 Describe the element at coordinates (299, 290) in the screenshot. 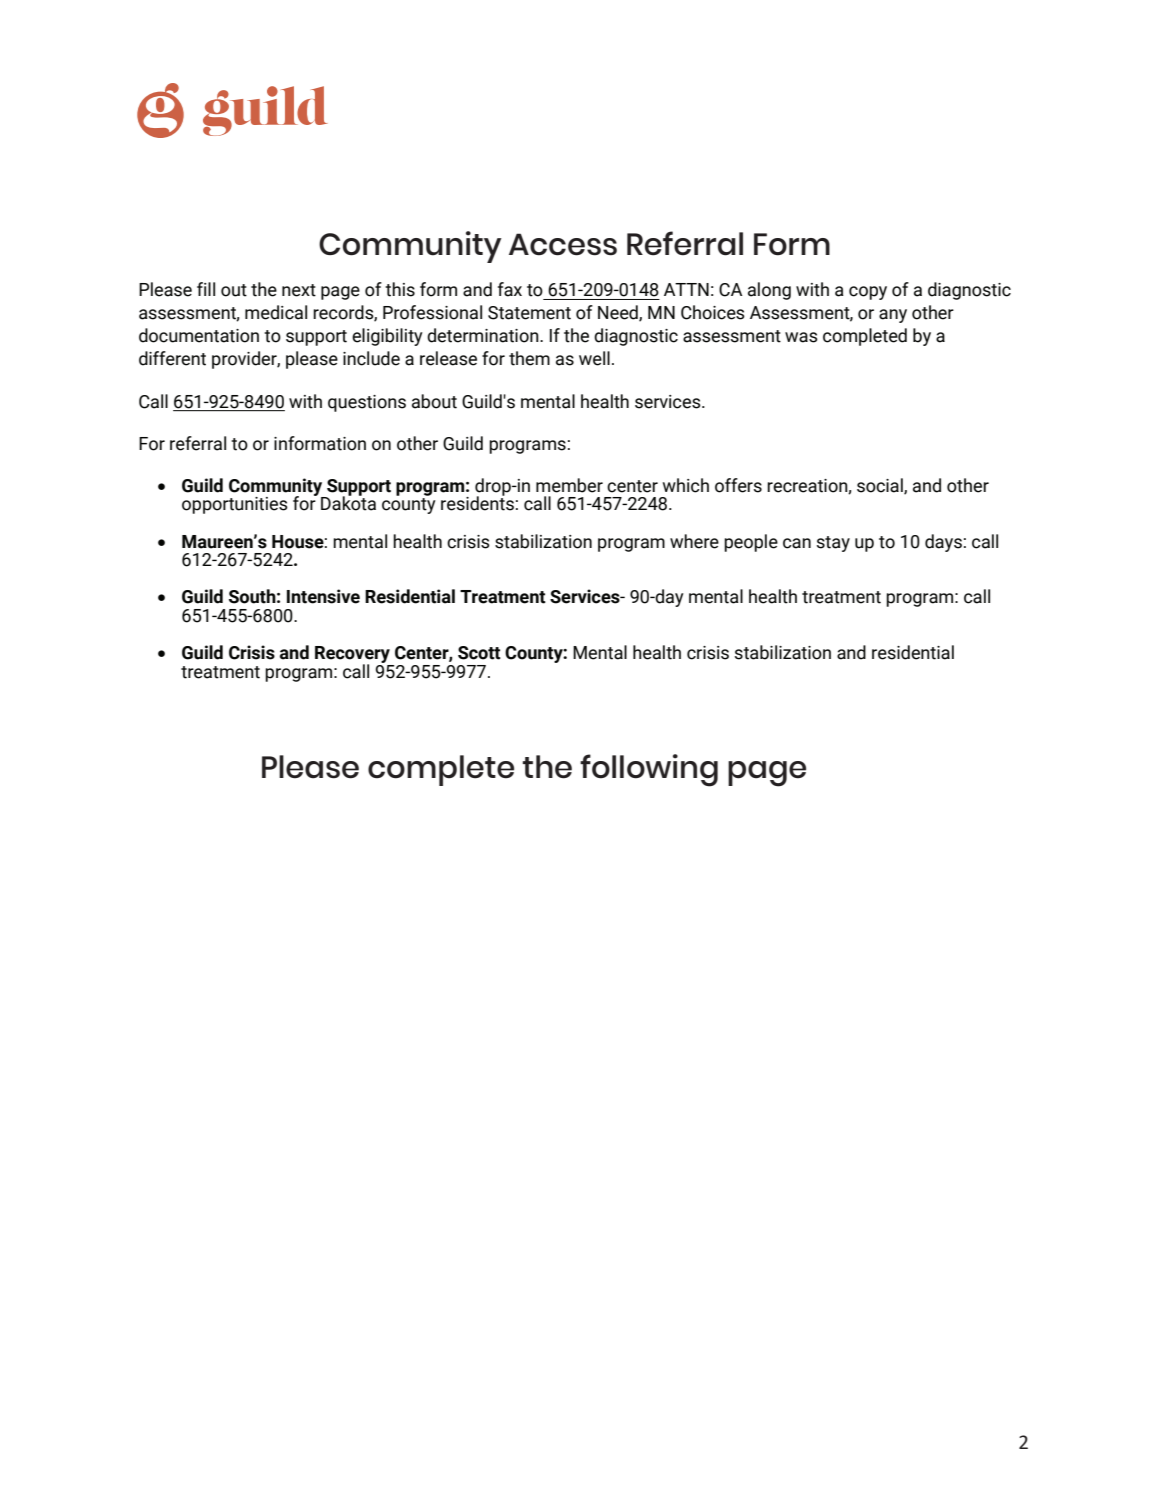

I see `next` at that location.
